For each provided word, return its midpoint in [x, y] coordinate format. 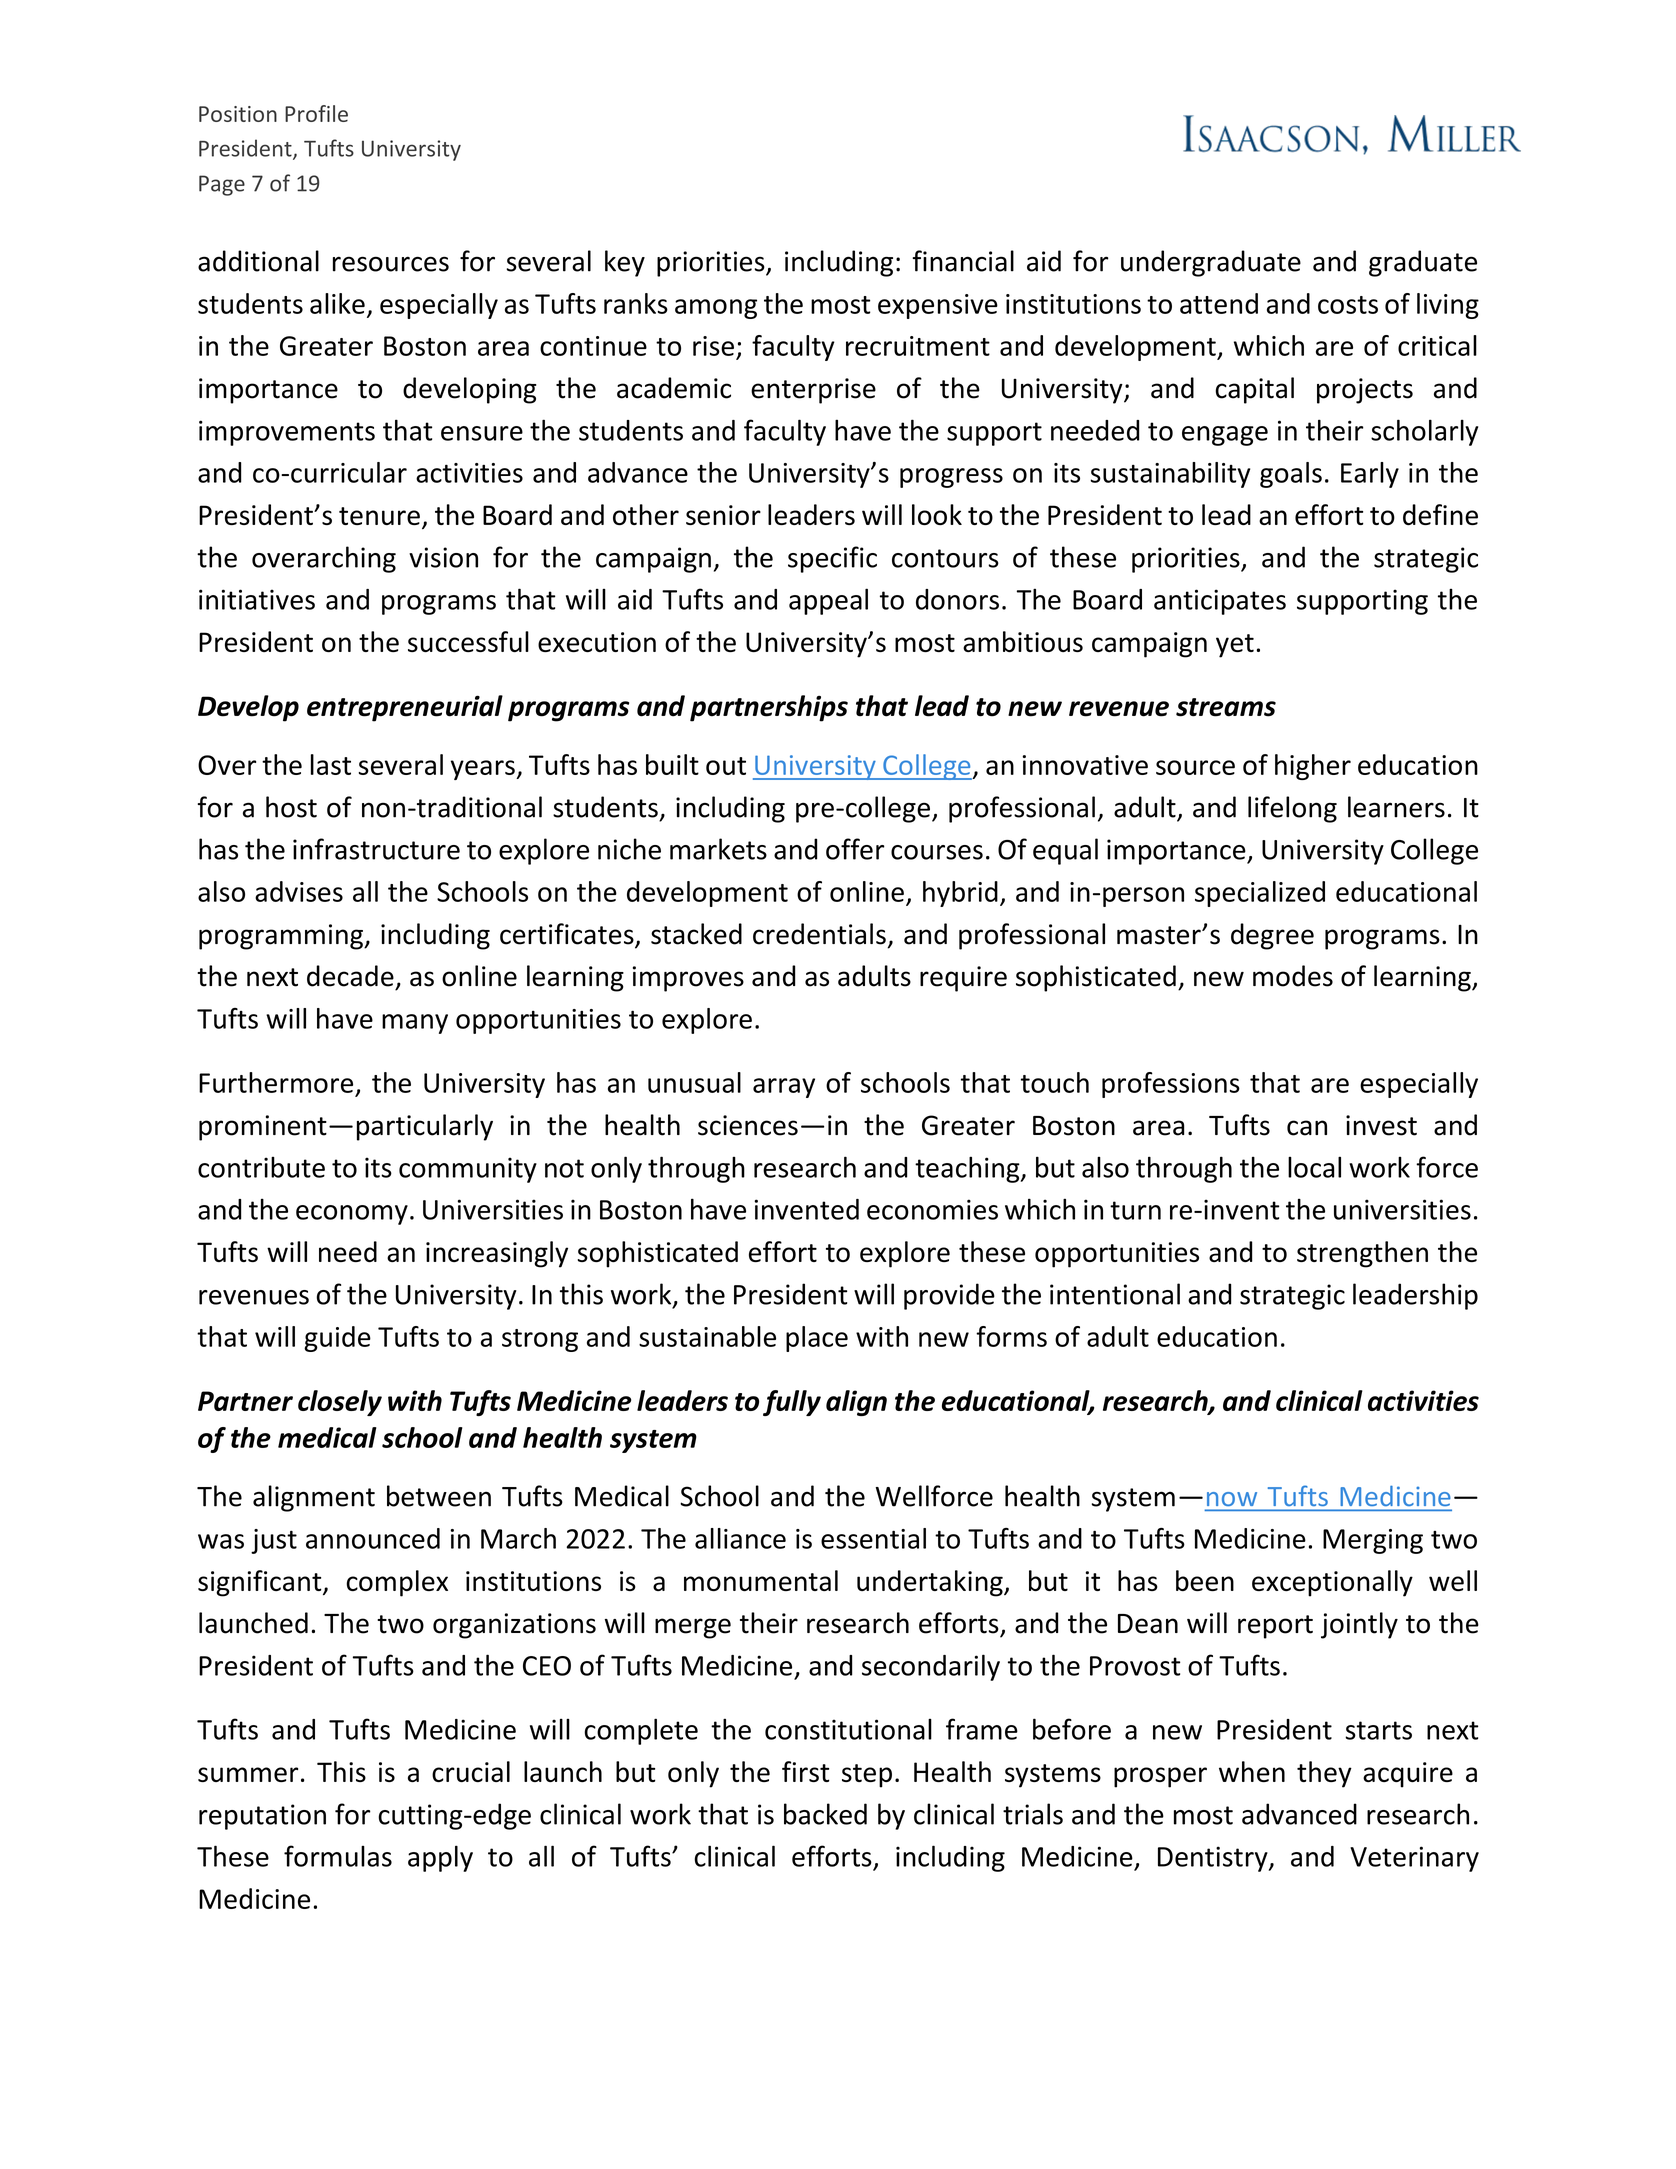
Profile [316, 113]
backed [825, 1814]
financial [963, 261]
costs [1348, 305]
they [1324, 1774]
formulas [338, 1856]
